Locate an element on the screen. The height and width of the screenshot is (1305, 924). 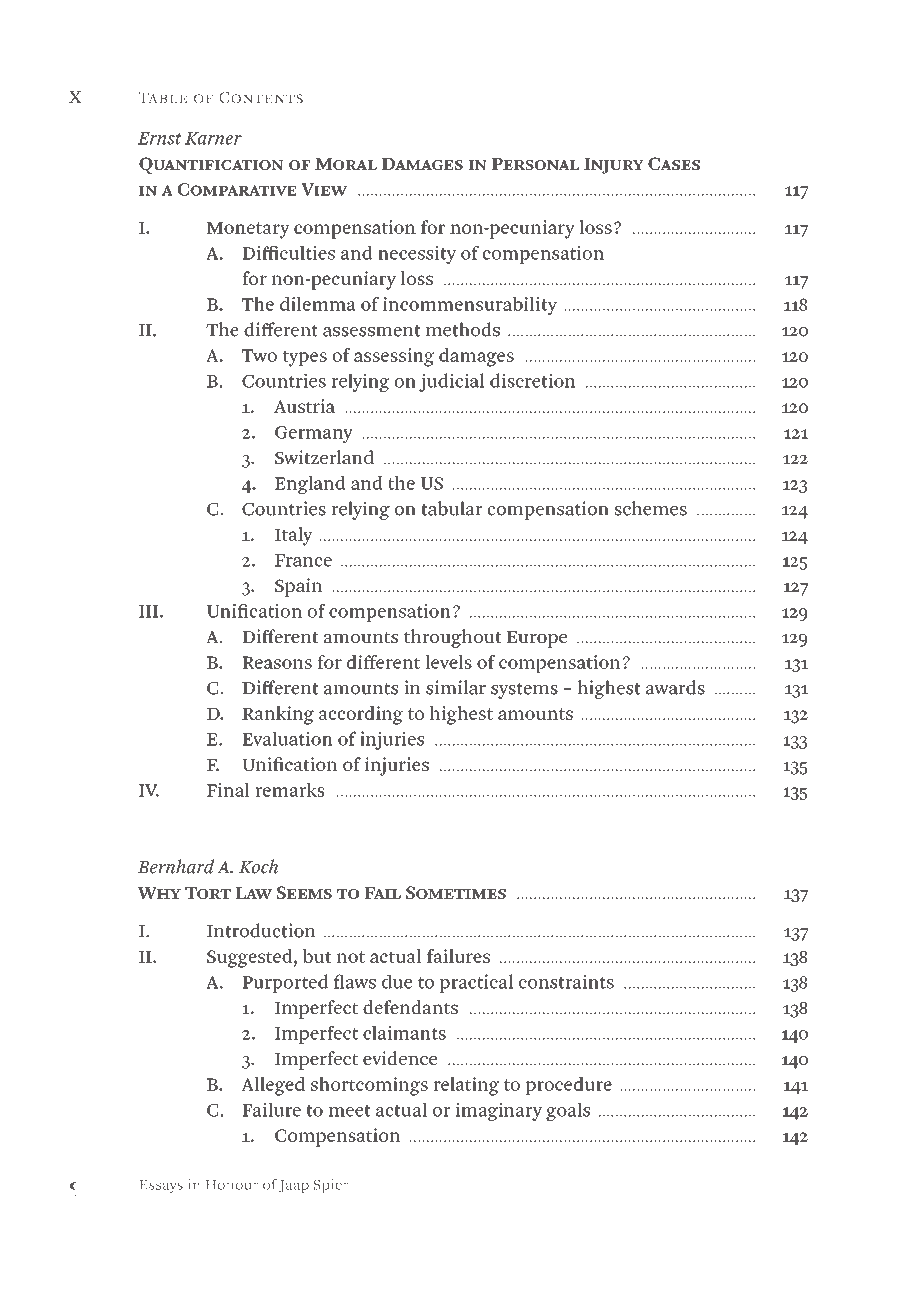
Final is located at coordinates (228, 790).
